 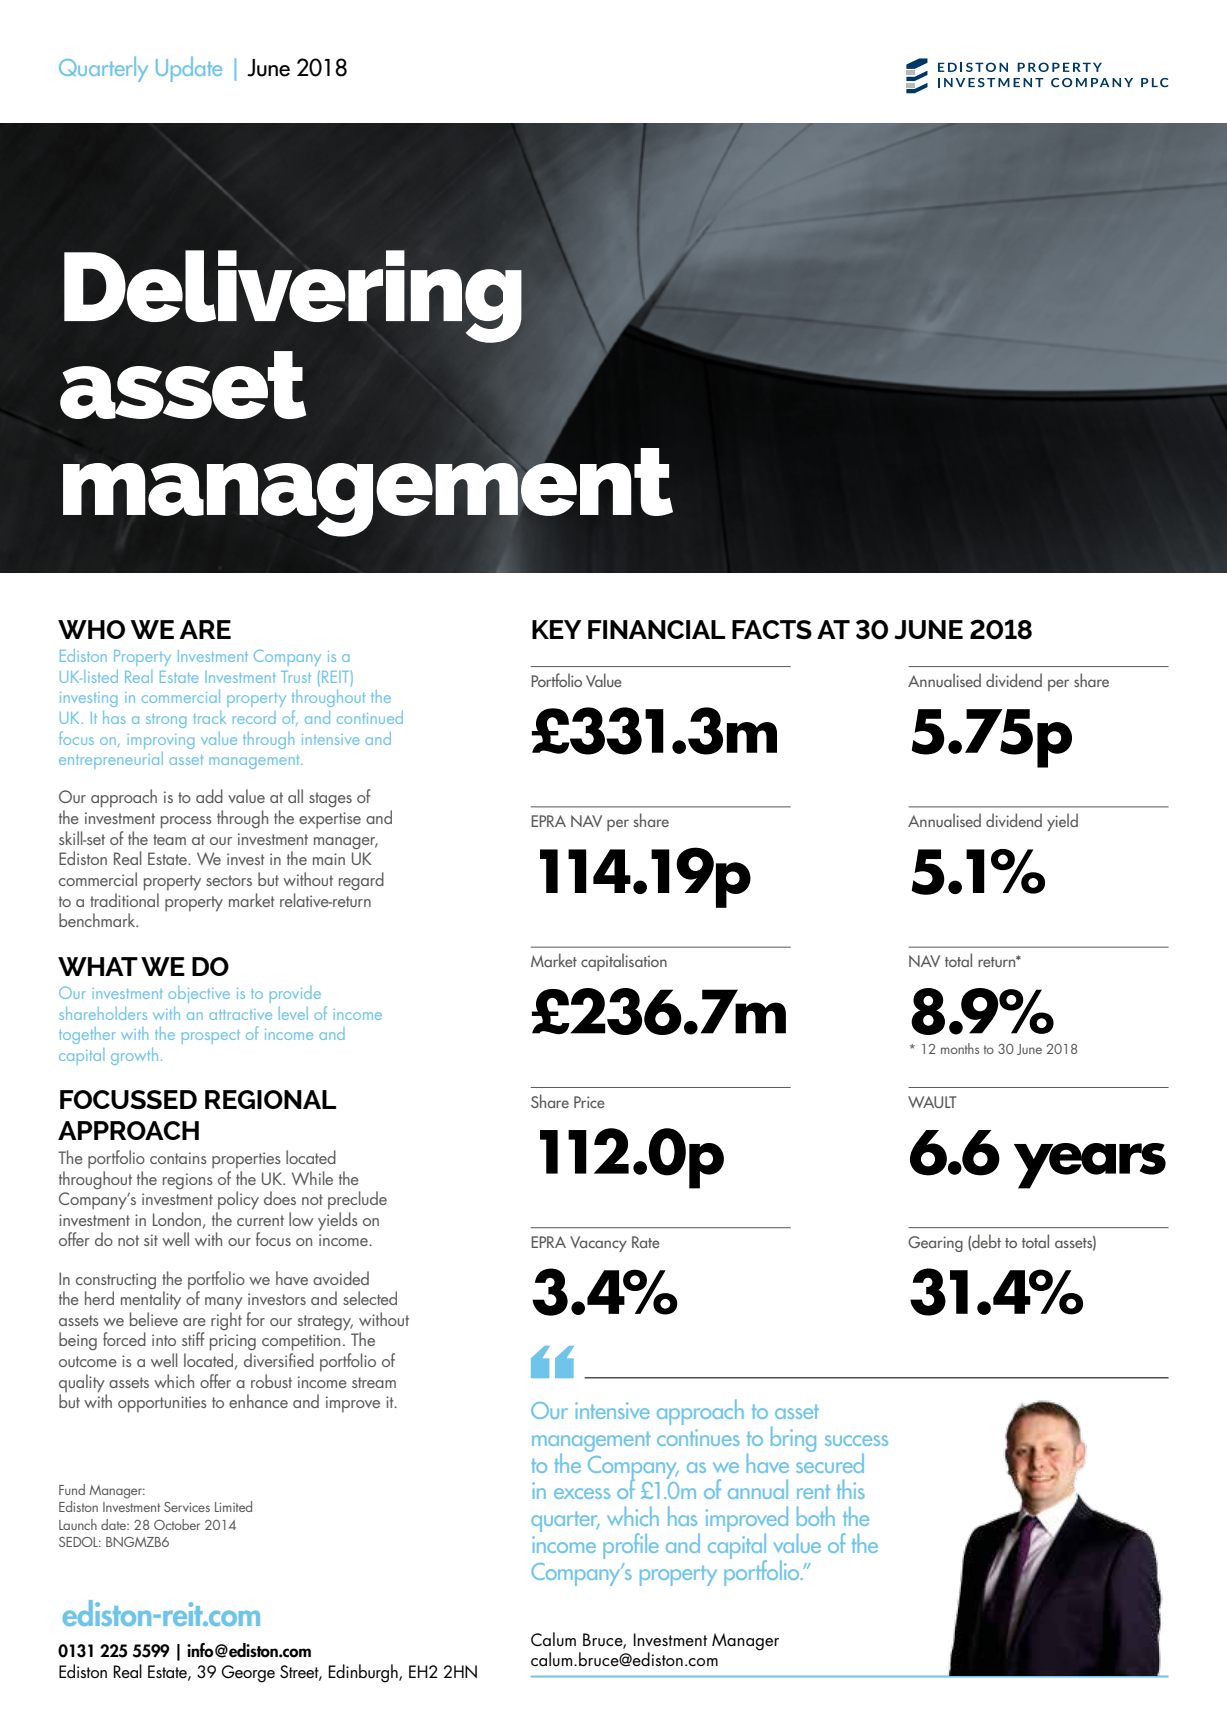 What do you see at coordinates (935, 1244) in the screenshot?
I see `Gearing` at bounding box center [935, 1244].
